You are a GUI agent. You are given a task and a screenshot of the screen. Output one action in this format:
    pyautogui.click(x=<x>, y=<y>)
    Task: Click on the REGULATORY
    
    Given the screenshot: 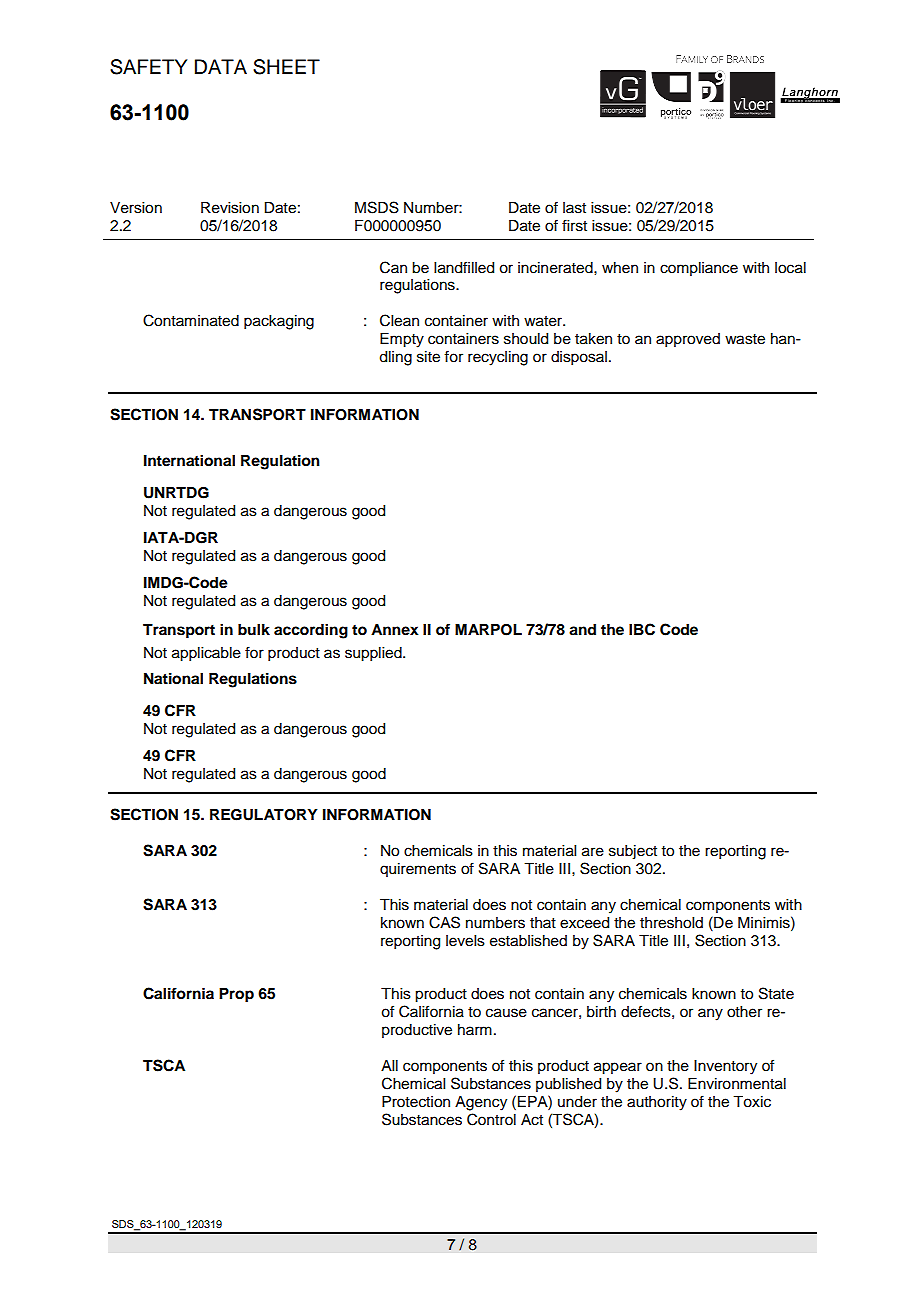 What is the action you would take?
    pyautogui.click(x=264, y=815)
